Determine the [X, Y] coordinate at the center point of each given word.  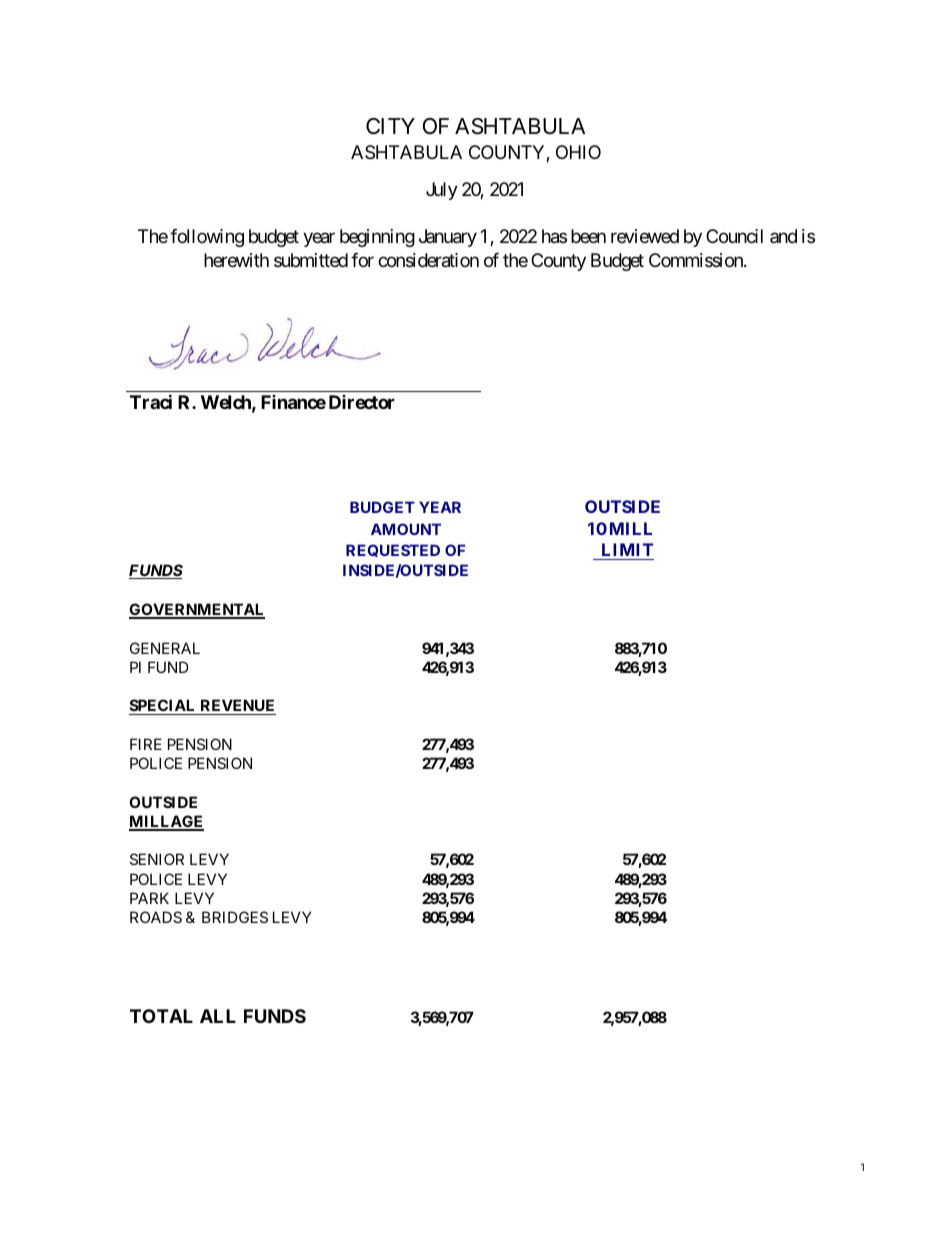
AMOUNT [406, 529]
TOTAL [161, 1016]
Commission [697, 260]
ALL [218, 1016]
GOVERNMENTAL [197, 610]
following [207, 238]
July [442, 191]
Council [734, 236]
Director [362, 402]
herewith [236, 260]
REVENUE [237, 707]
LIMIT [627, 549]
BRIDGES [235, 917]
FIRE [146, 744]
